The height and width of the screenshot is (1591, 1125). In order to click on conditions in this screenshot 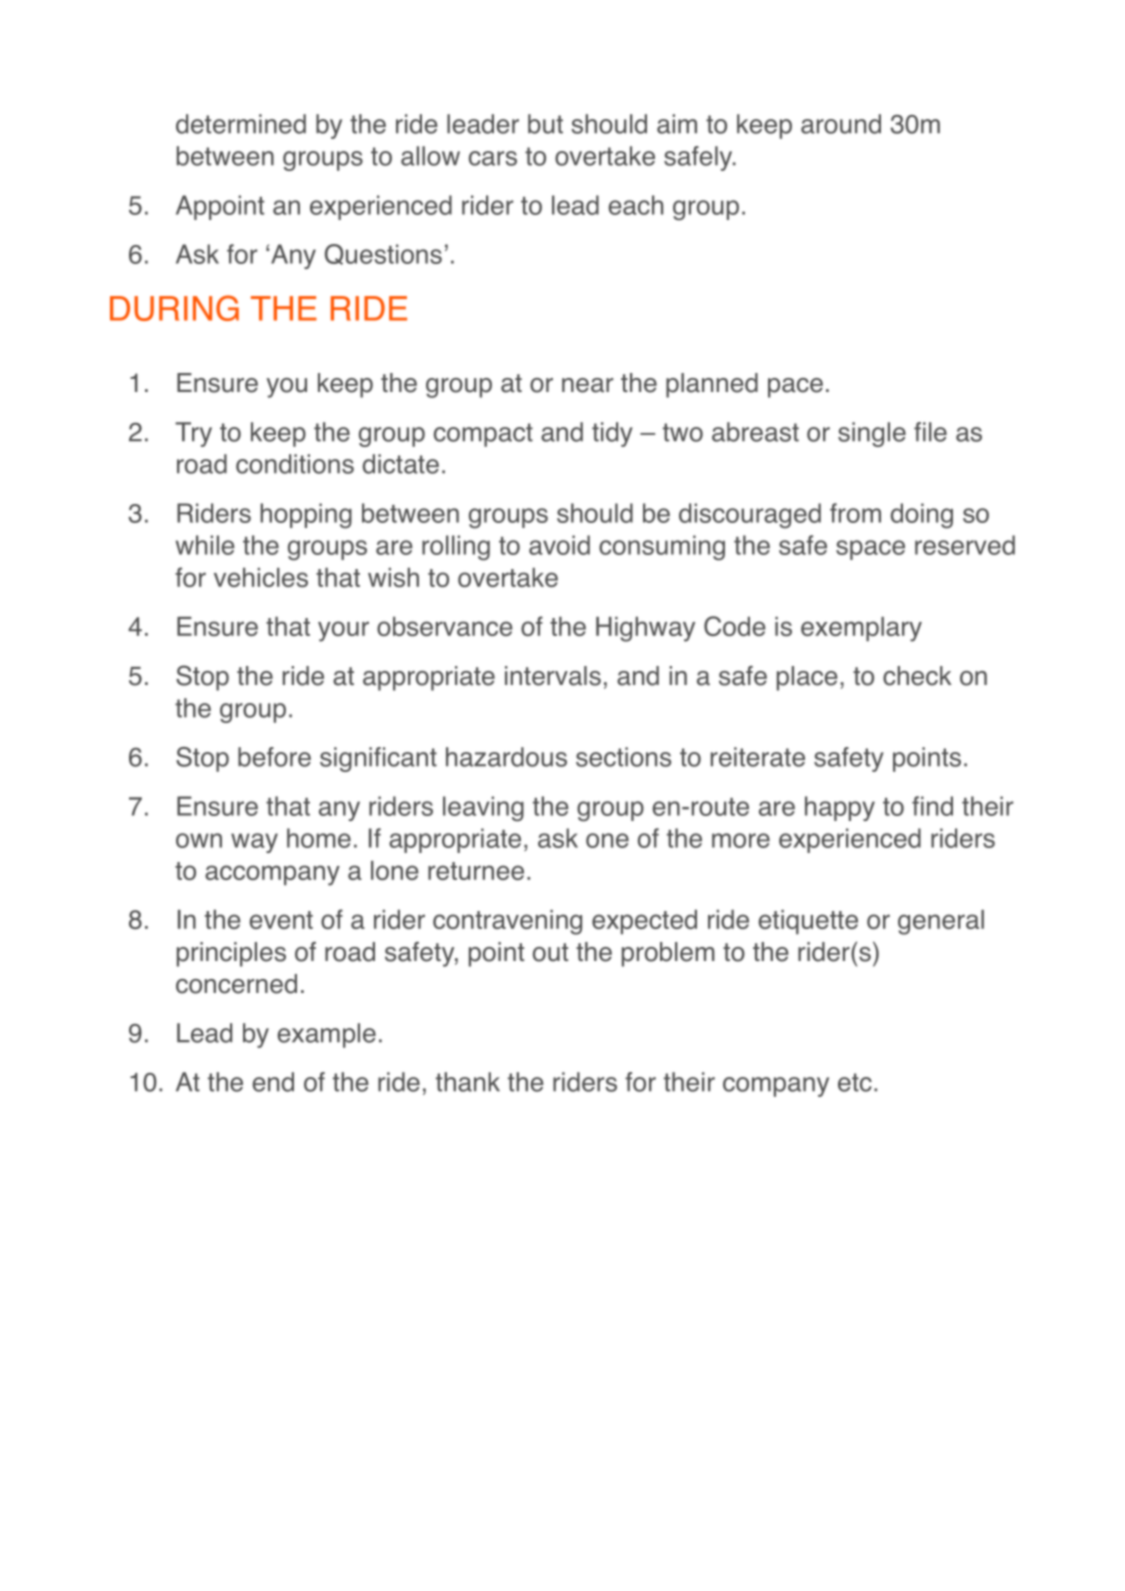, I will do `click(295, 464)`.
